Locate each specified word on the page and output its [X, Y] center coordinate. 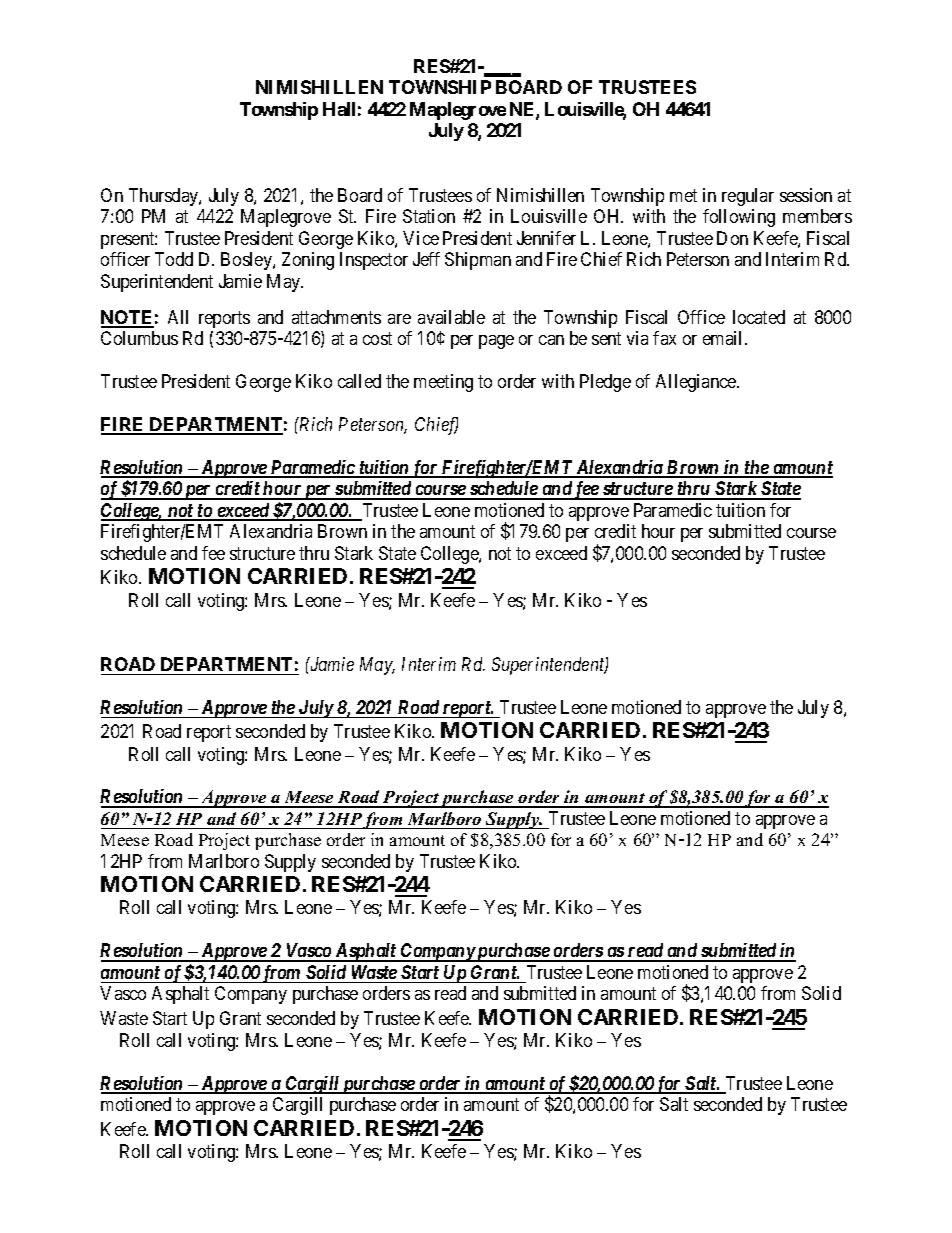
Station [429, 216]
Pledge [605, 383]
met [683, 195]
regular [748, 197]
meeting [443, 383]
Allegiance [697, 383]
